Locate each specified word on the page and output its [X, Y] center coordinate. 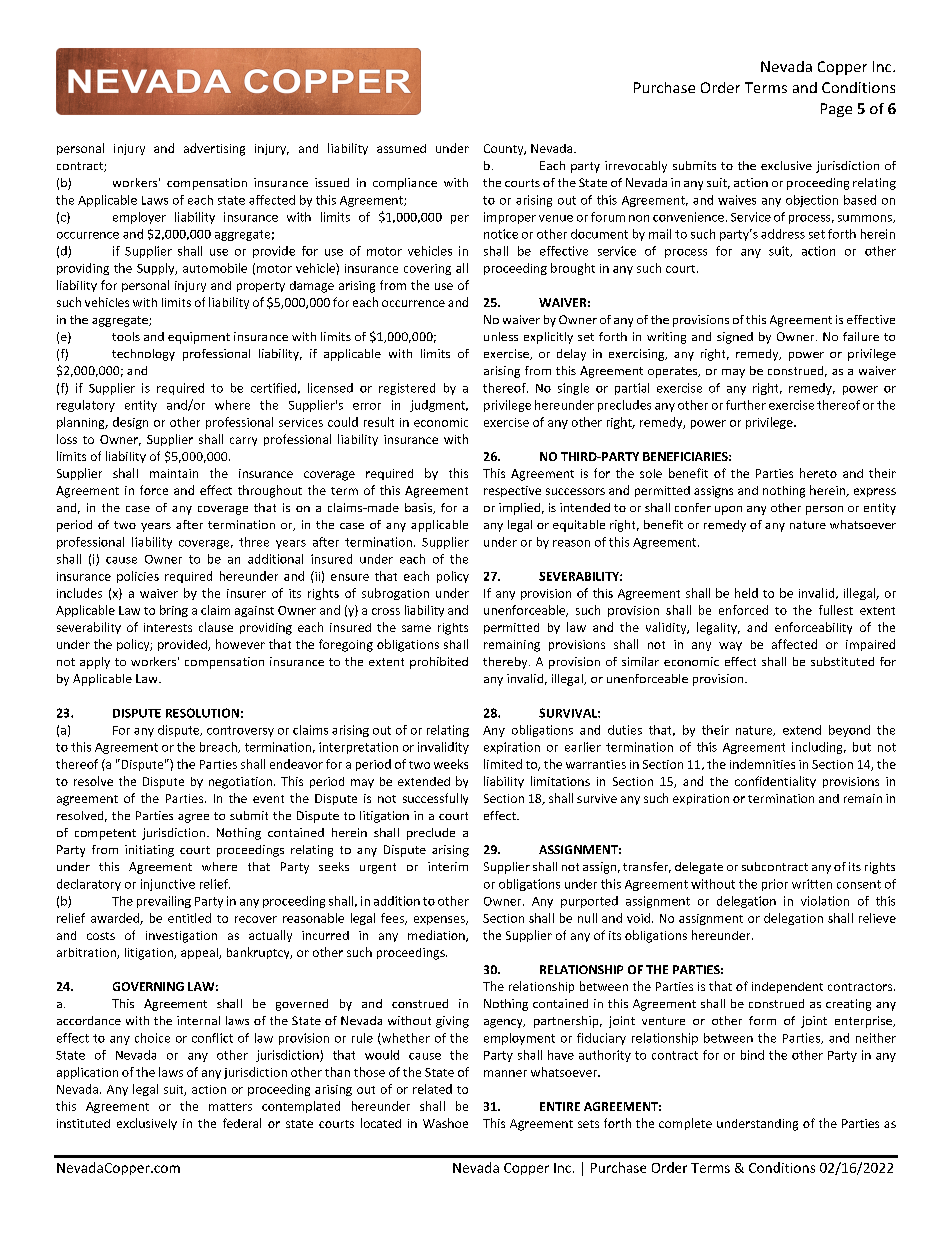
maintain [174, 473]
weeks [451, 764]
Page [836, 110]
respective [512, 491]
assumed [401, 148]
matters [230, 1107]
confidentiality [775, 782]
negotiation [242, 783]
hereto [818, 473]
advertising [214, 149]
